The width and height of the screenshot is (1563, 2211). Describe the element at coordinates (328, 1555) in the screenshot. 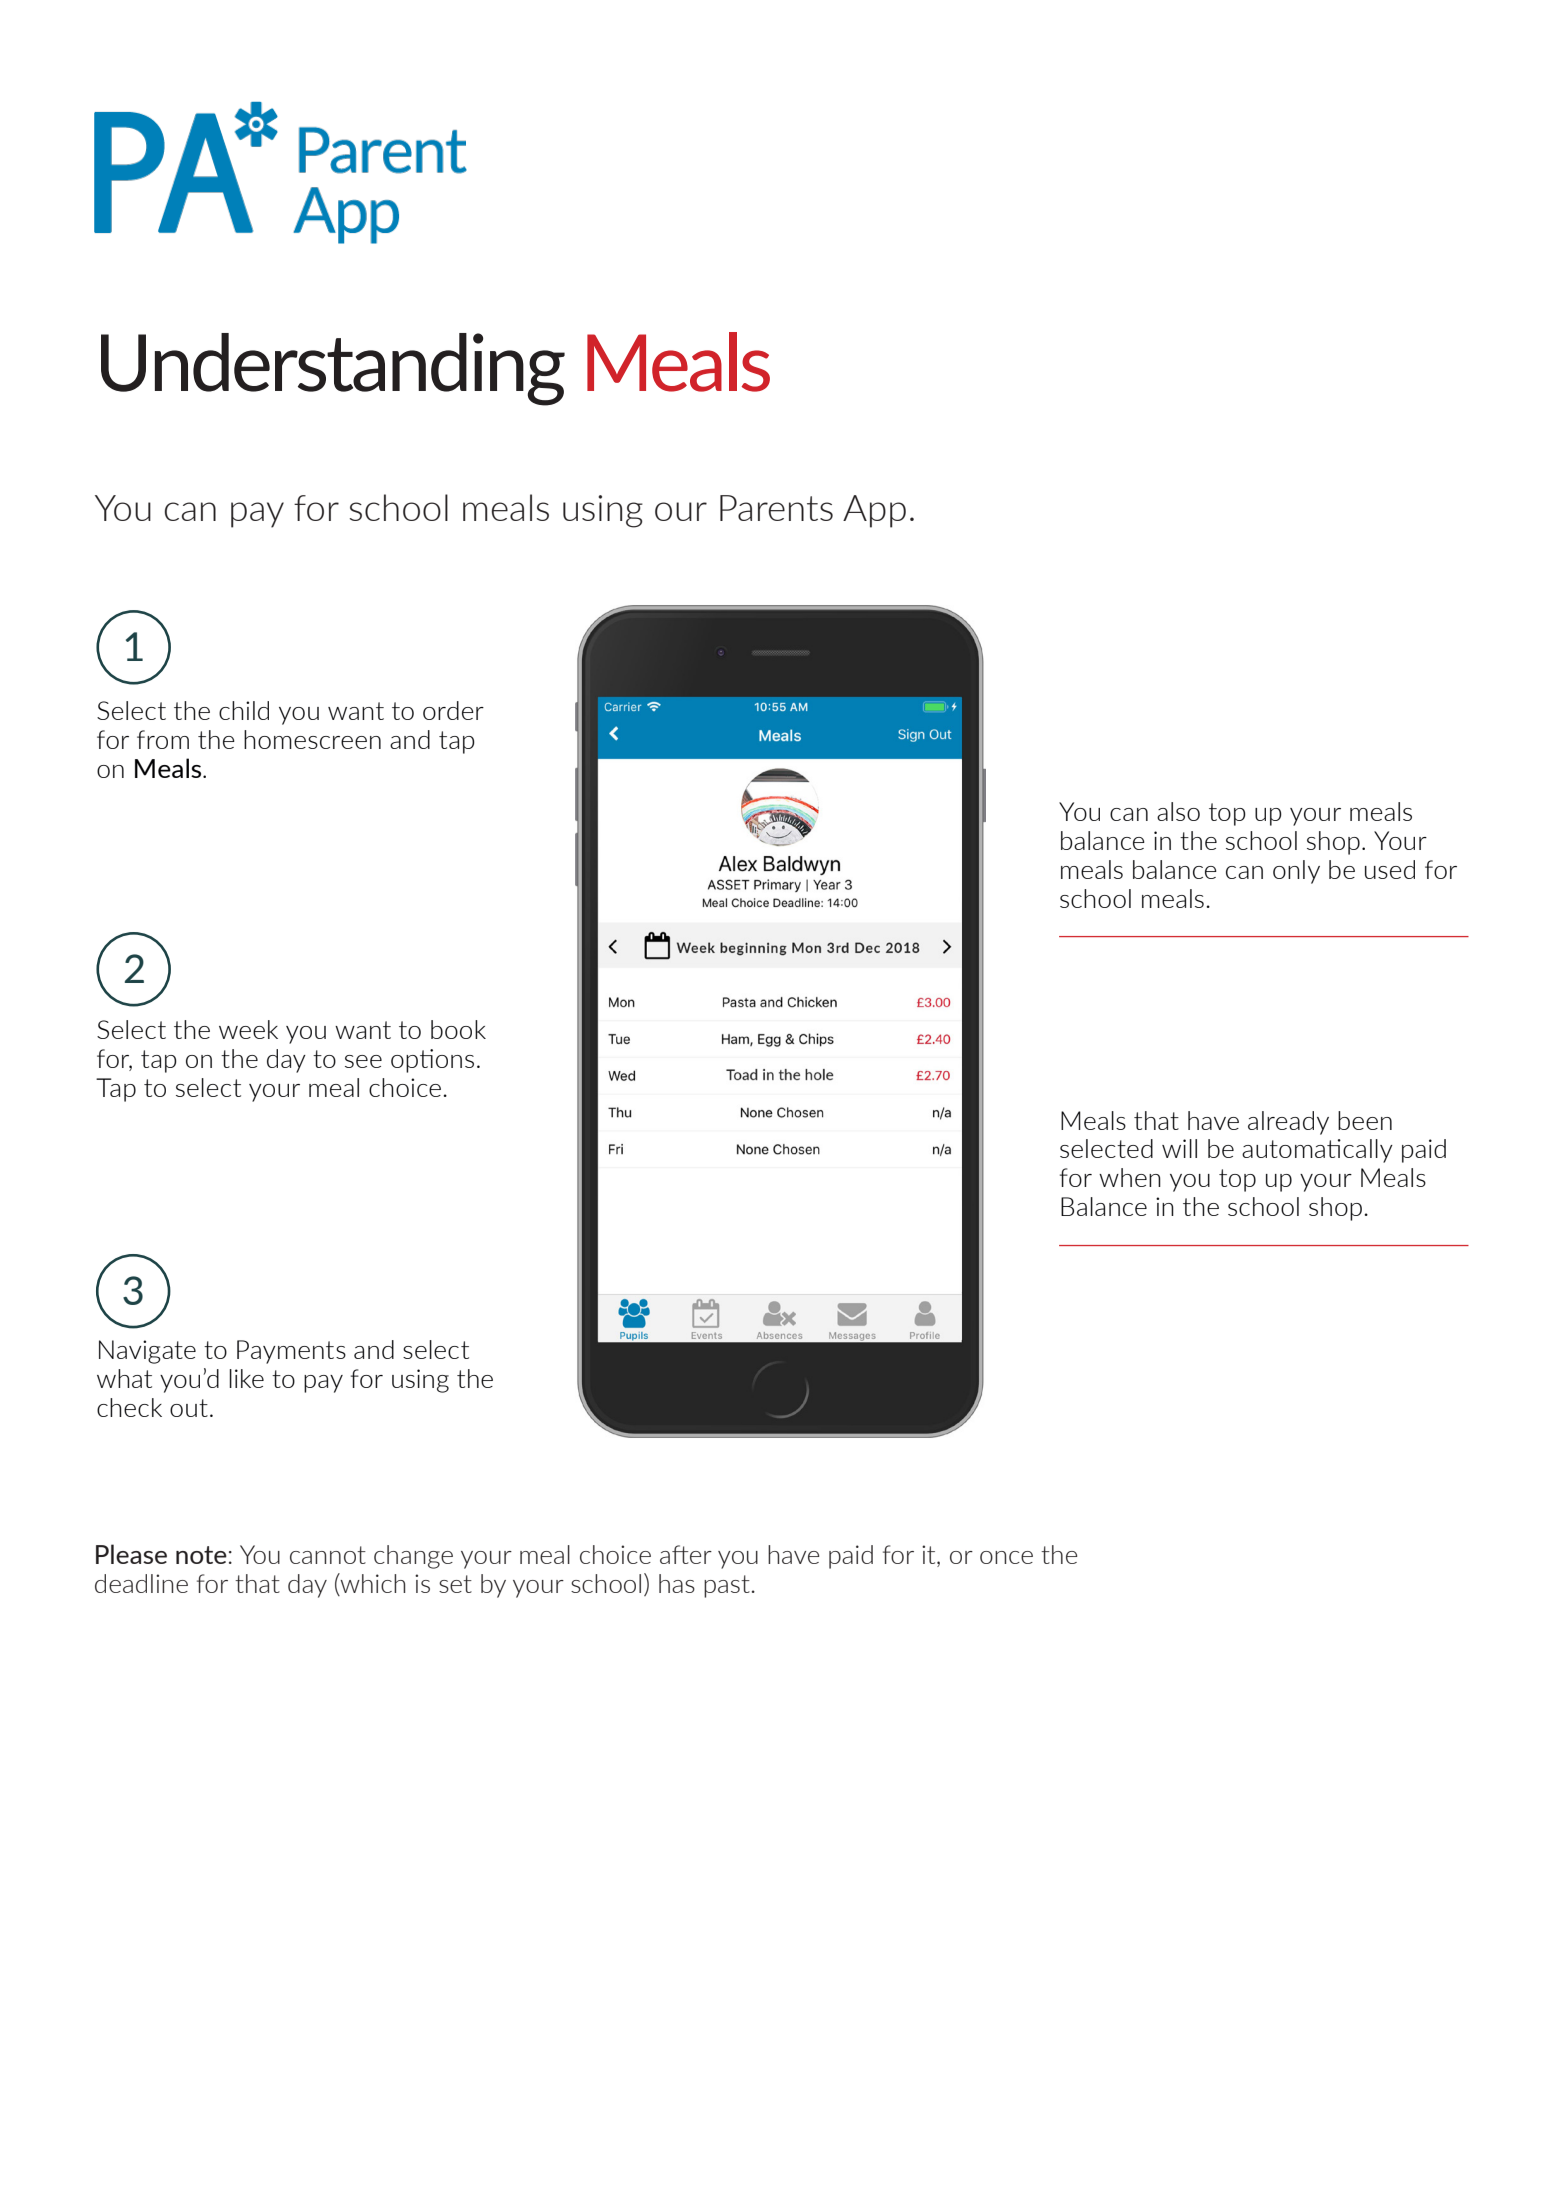

I see `cannot` at that location.
